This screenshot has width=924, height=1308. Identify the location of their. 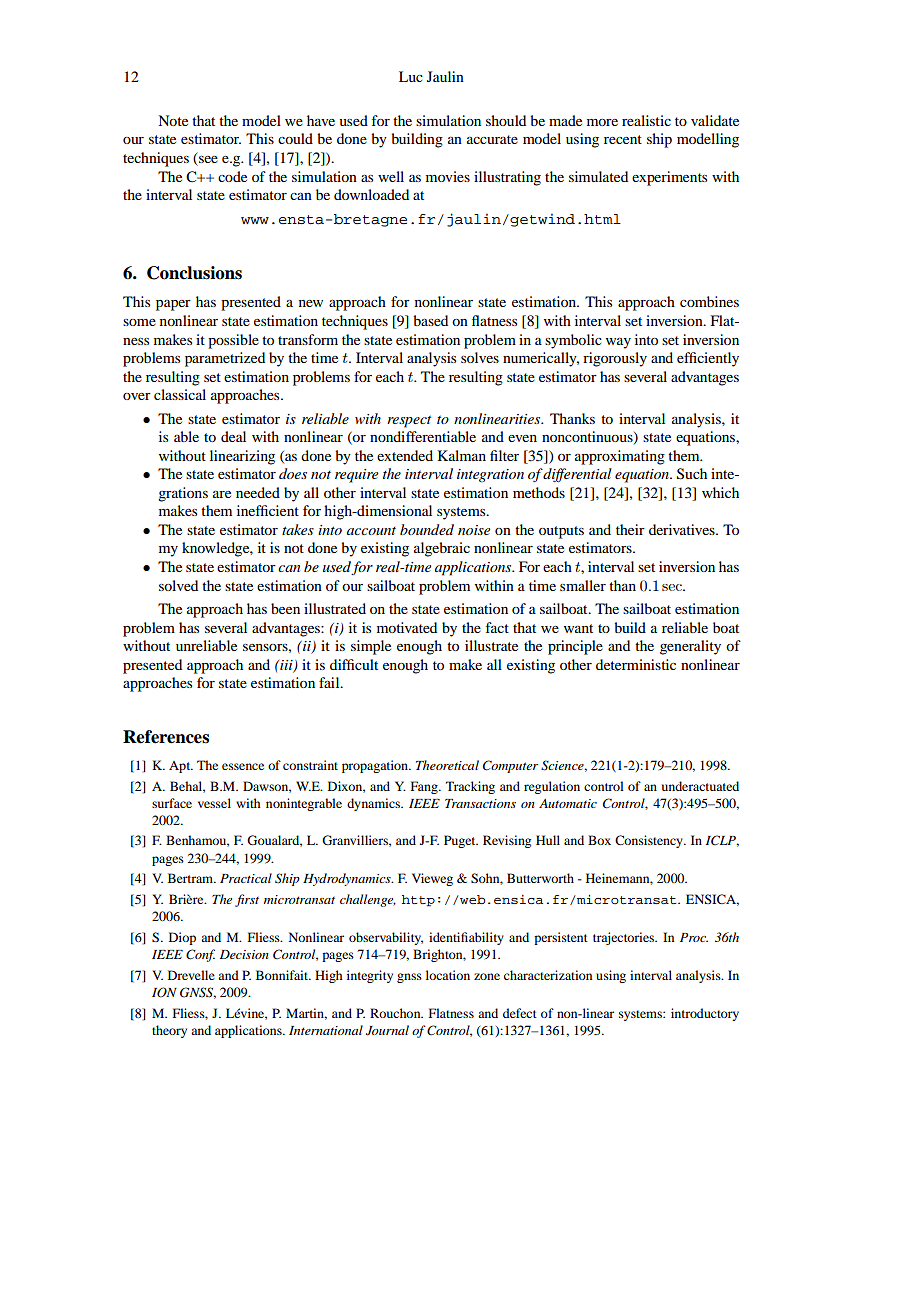
(630, 529).
